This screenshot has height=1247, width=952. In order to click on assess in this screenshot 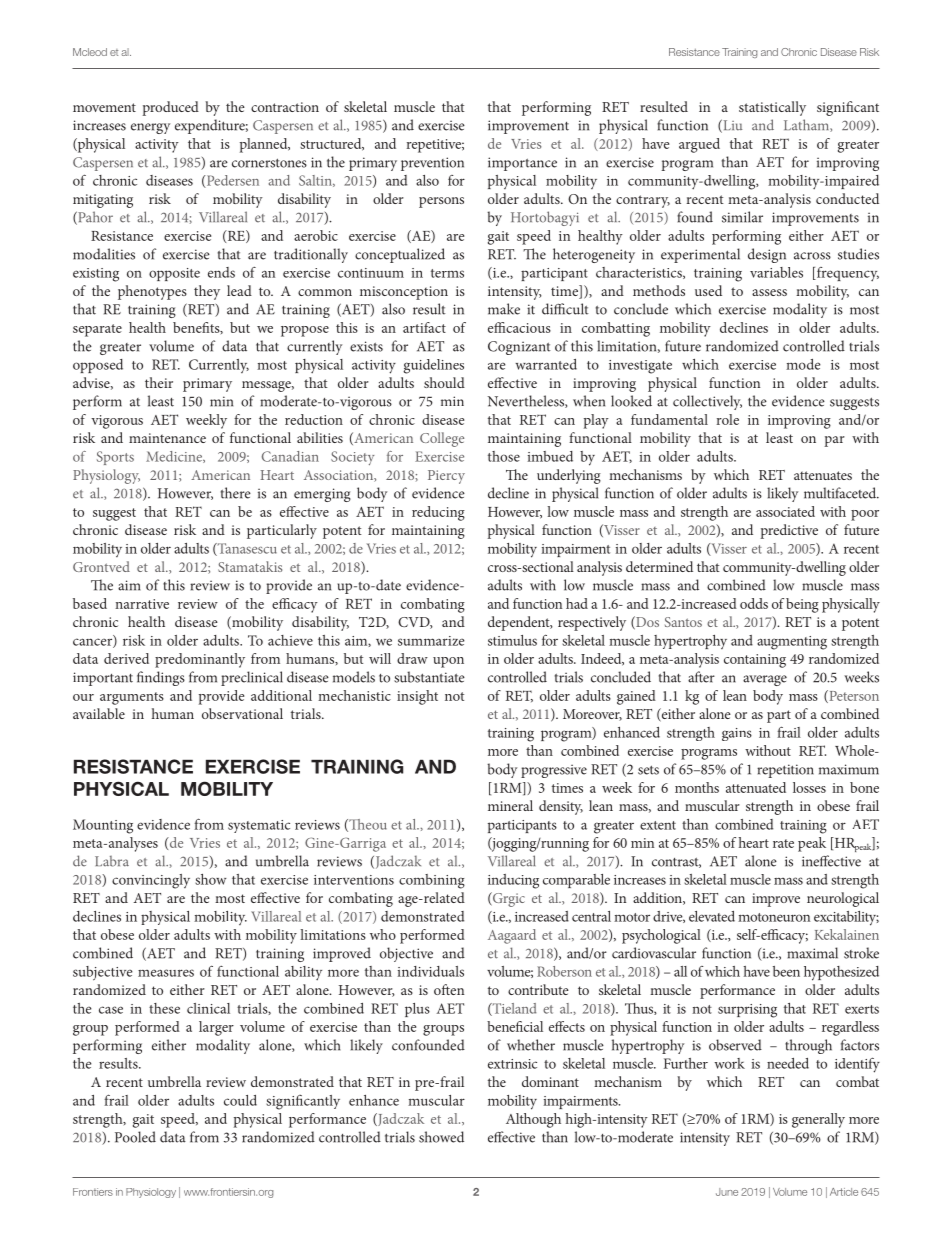, I will do `click(769, 292)`.
